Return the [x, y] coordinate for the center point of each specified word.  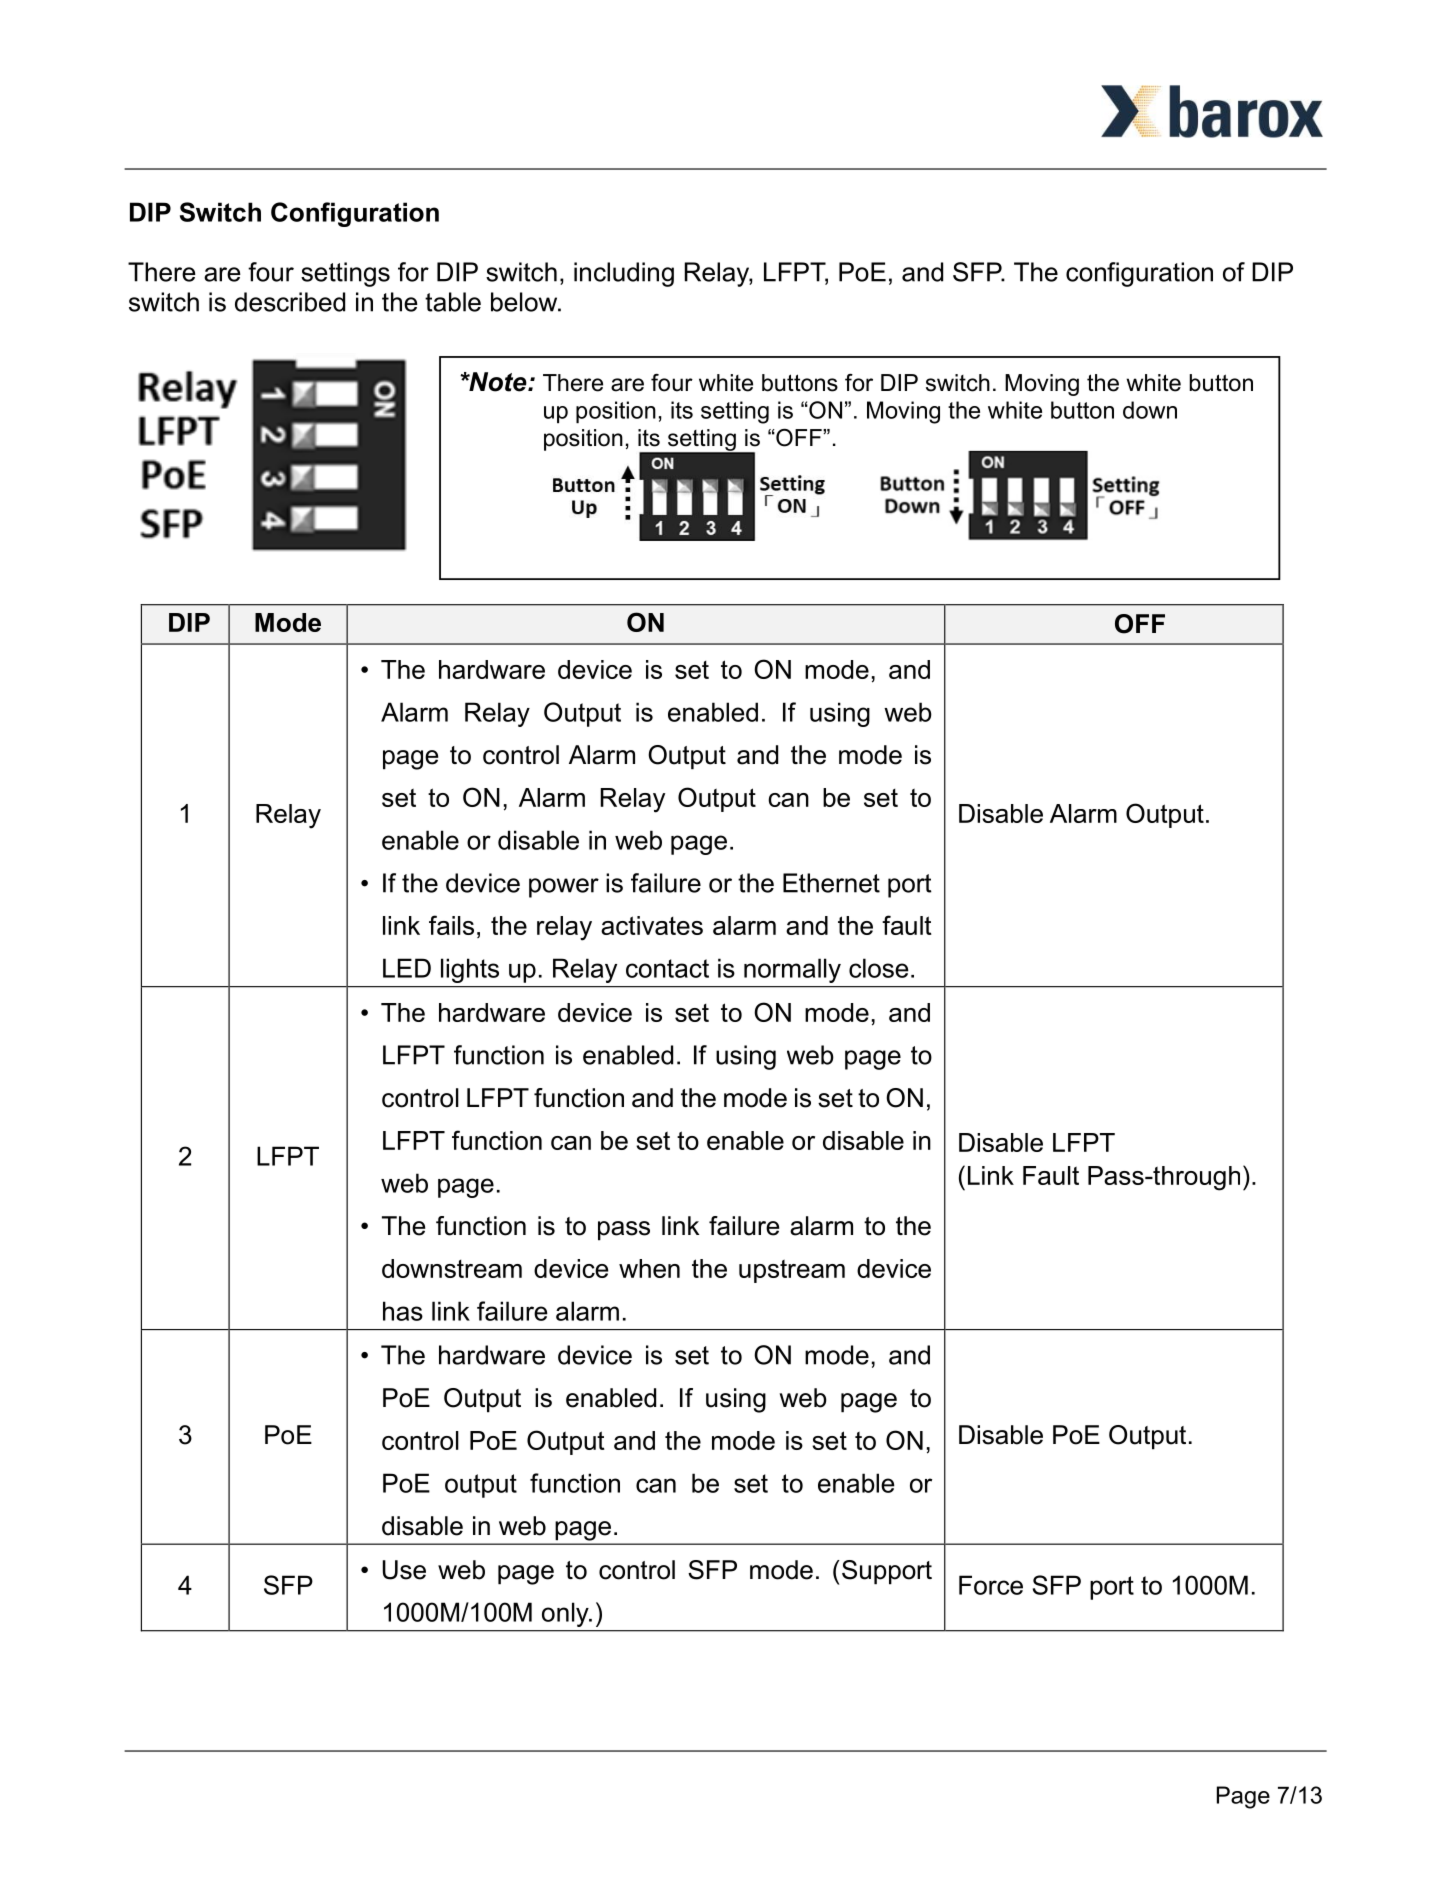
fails [451, 925]
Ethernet [831, 883]
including [624, 274]
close [879, 968]
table [453, 302]
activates [652, 925]
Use [404, 1570]
